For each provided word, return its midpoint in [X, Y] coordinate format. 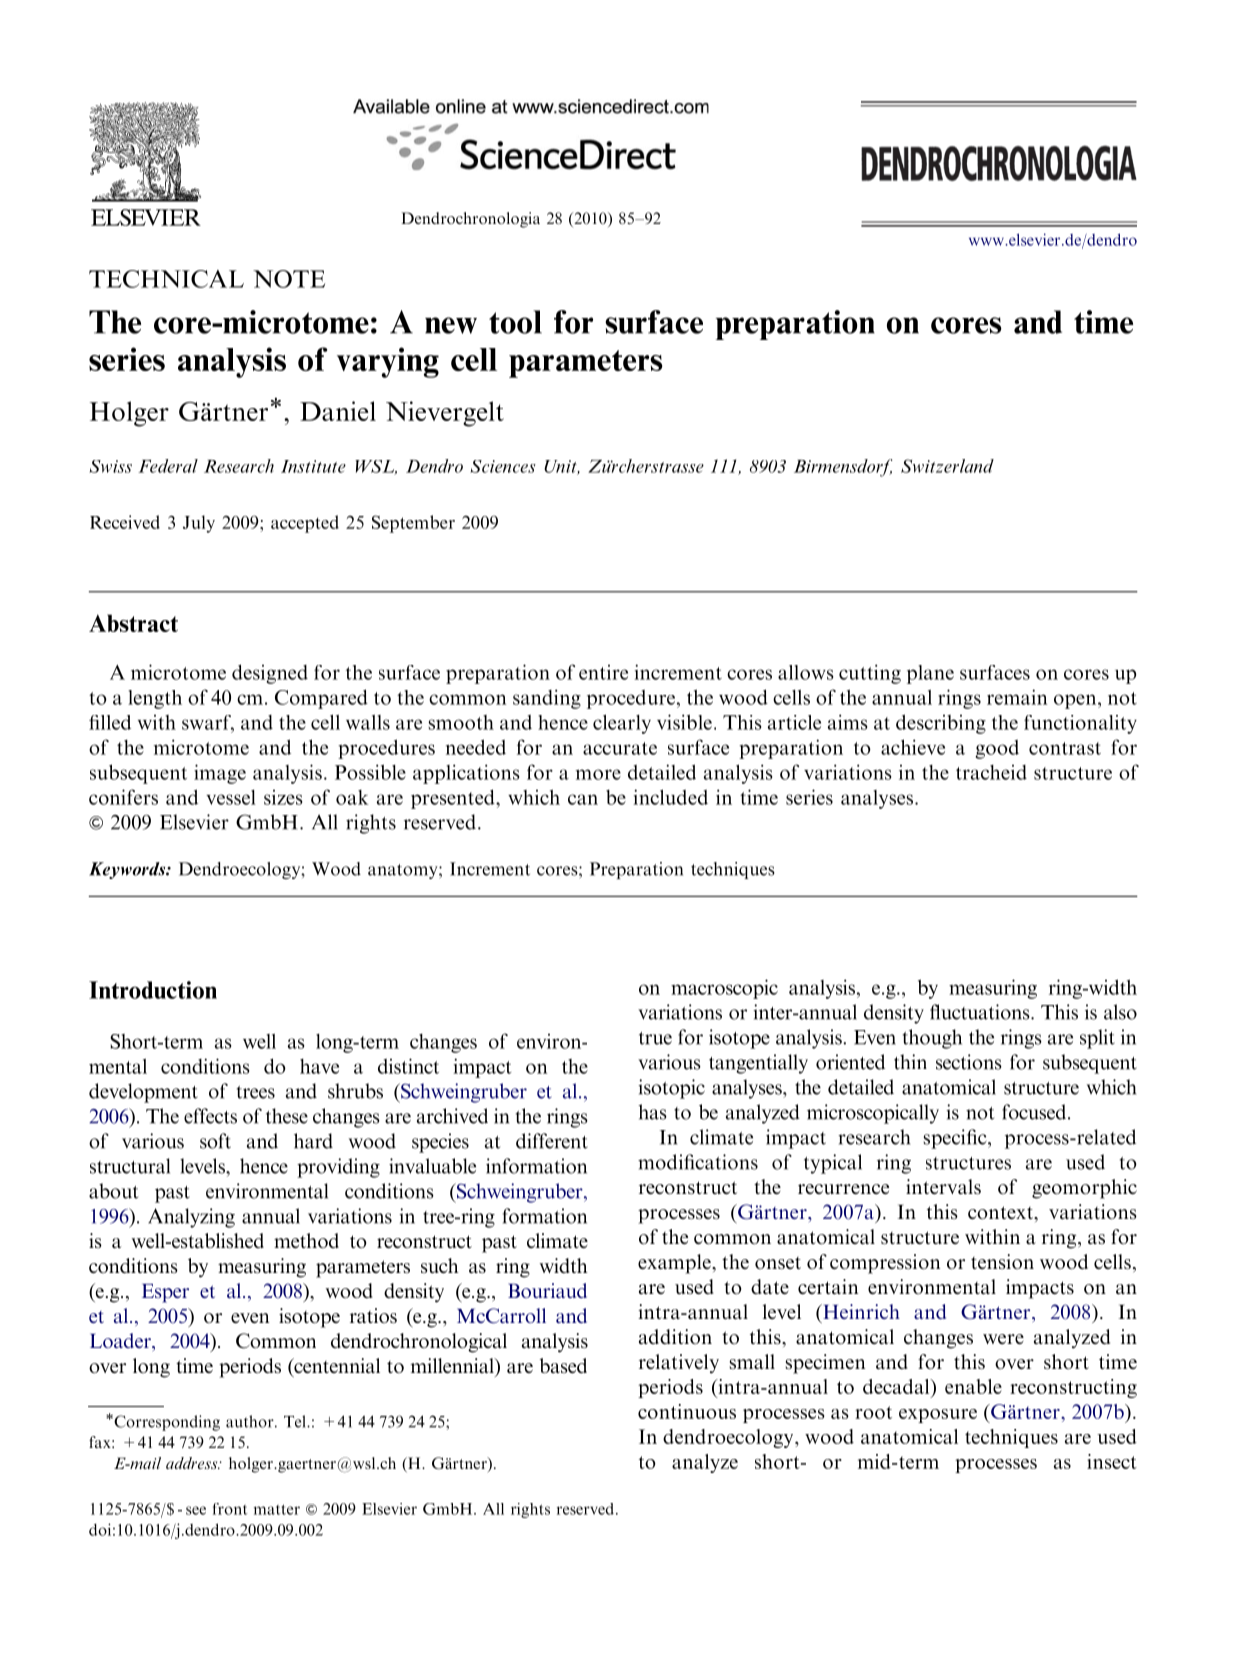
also [1120, 1012]
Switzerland [947, 466]
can [583, 799]
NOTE [289, 279]
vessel [231, 797]
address [193, 1463]
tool [515, 322]
